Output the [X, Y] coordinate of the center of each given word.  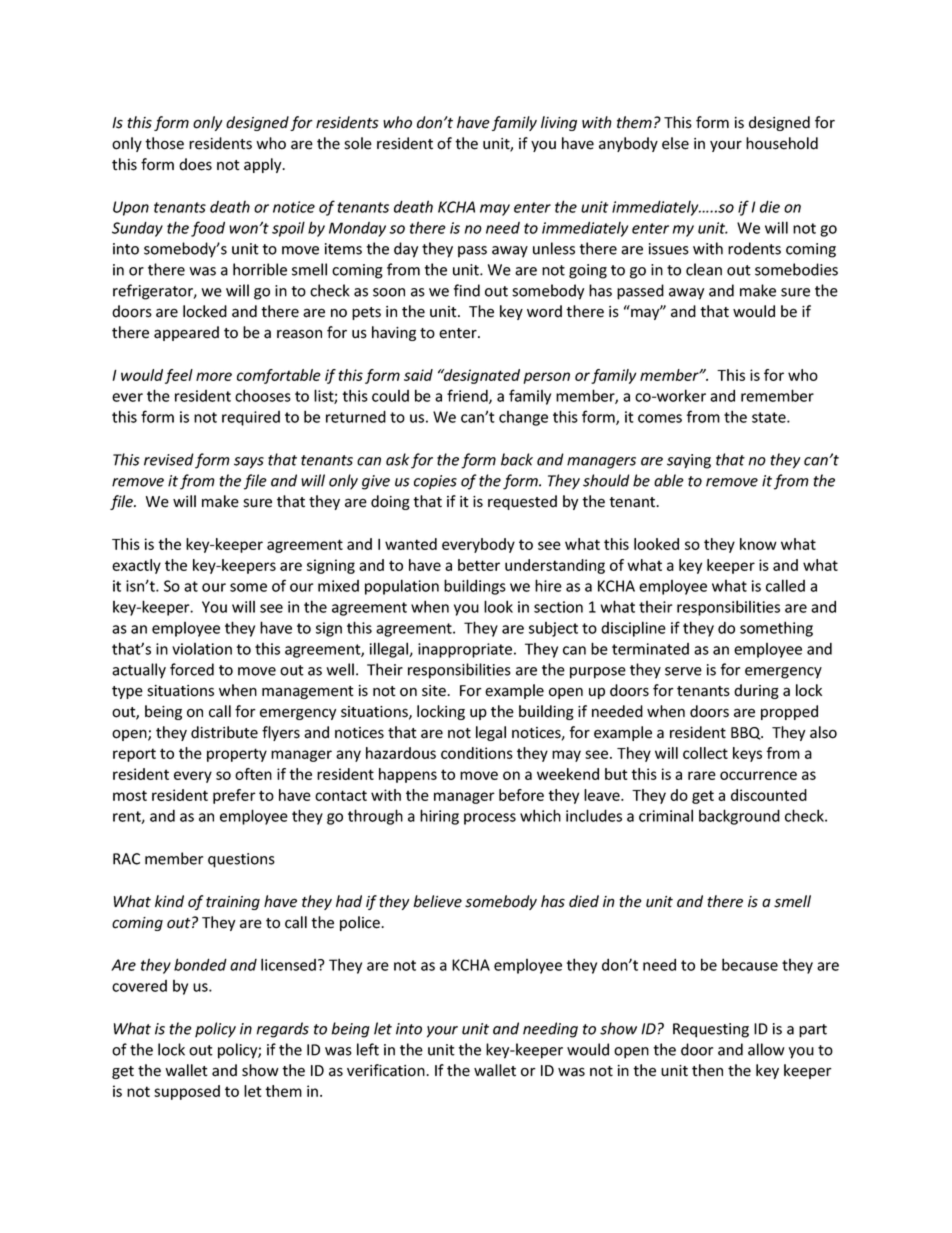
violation [202, 649]
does [195, 164]
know [758, 544]
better [479, 565]
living [559, 123]
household [782, 143]
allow [766, 1049]
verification [387, 1070]
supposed [187, 1092]
